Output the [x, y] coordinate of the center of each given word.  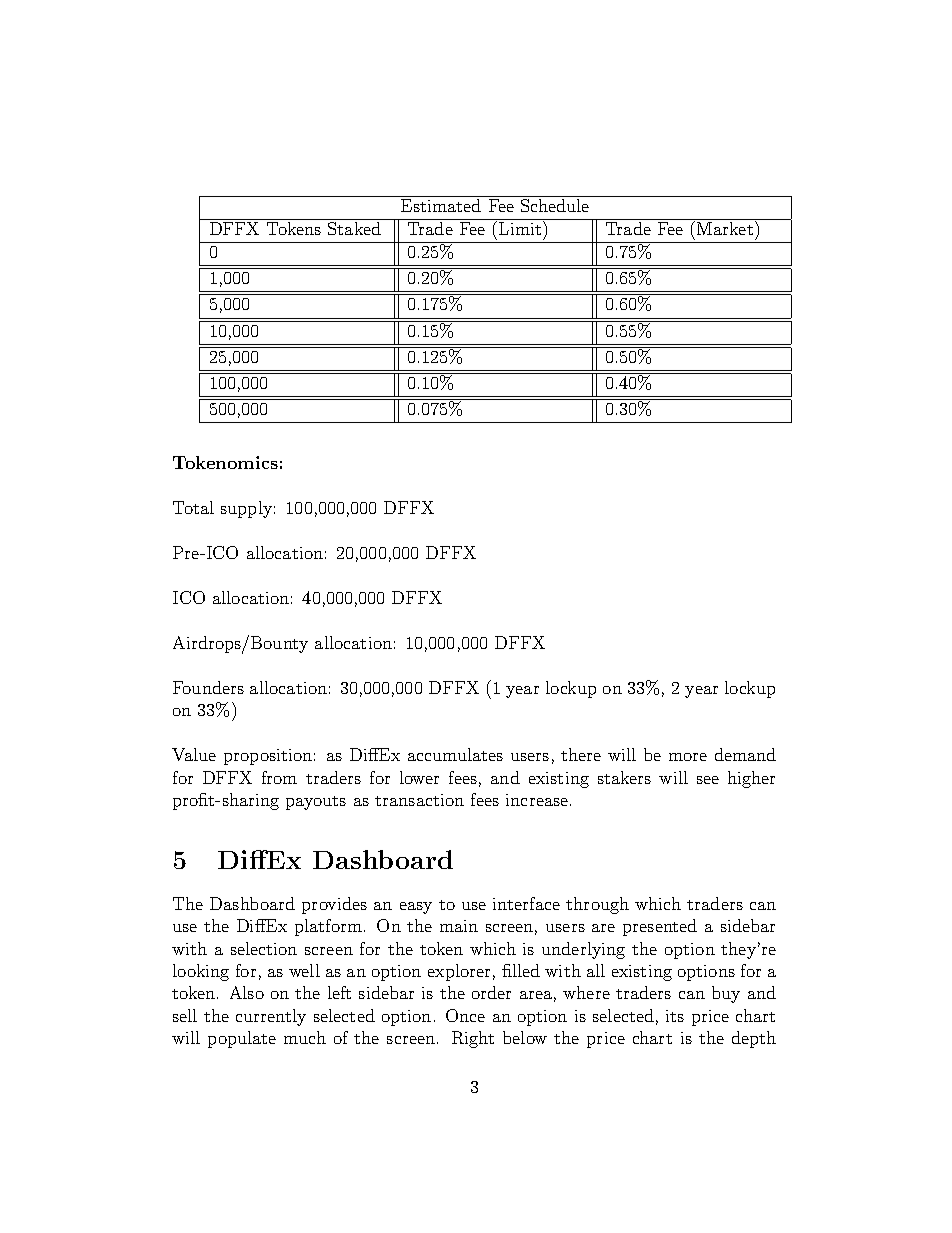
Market [725, 228]
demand [745, 754]
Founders [208, 687]
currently [271, 1017]
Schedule [555, 205]
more [688, 757]
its [675, 1016]
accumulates [455, 754]
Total [193, 507]
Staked [354, 228]
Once [465, 1015]
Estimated [441, 205]
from [279, 777]
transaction [419, 800]
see [708, 780]
